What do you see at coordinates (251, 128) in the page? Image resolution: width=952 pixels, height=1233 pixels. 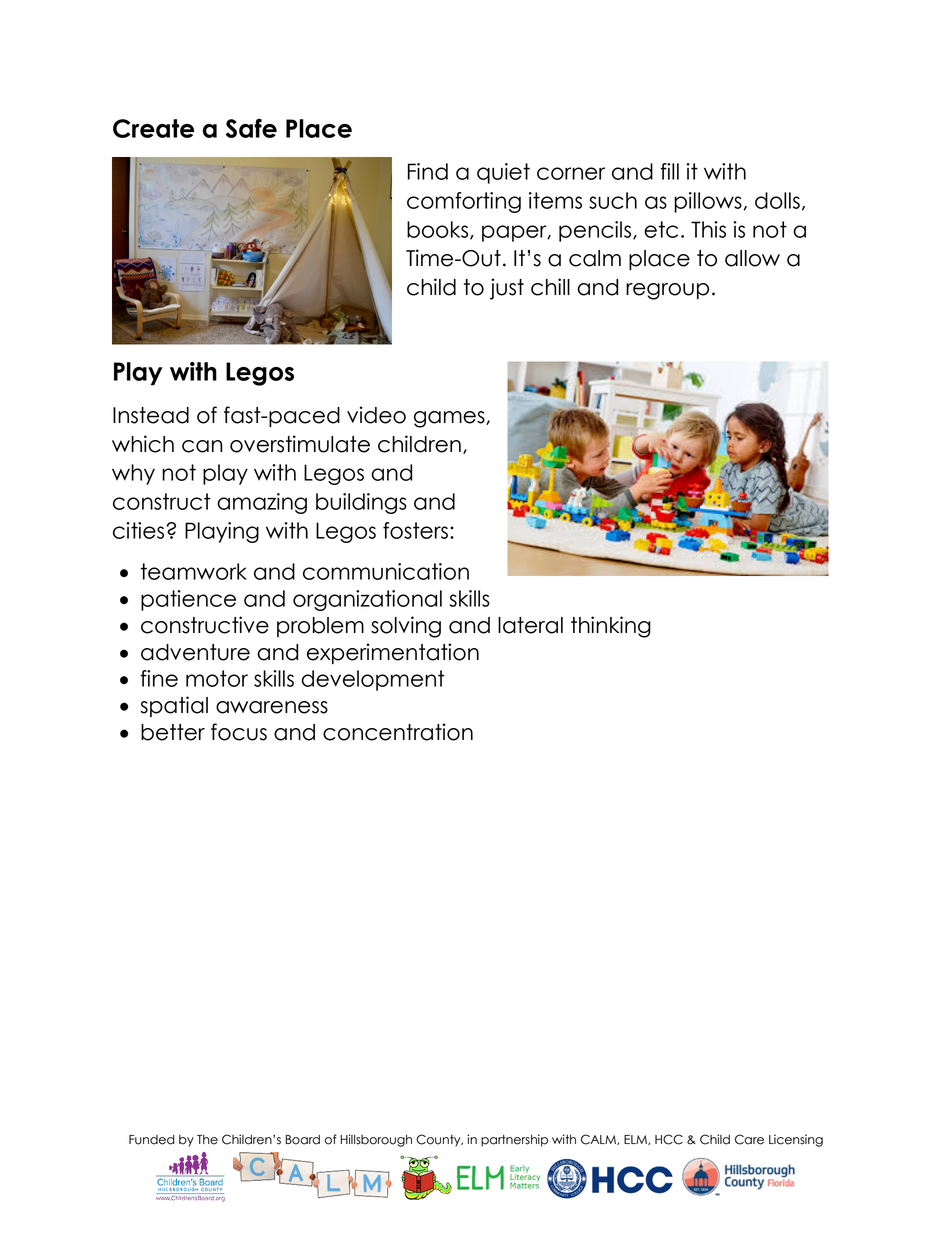 I see `Safe` at bounding box center [251, 128].
